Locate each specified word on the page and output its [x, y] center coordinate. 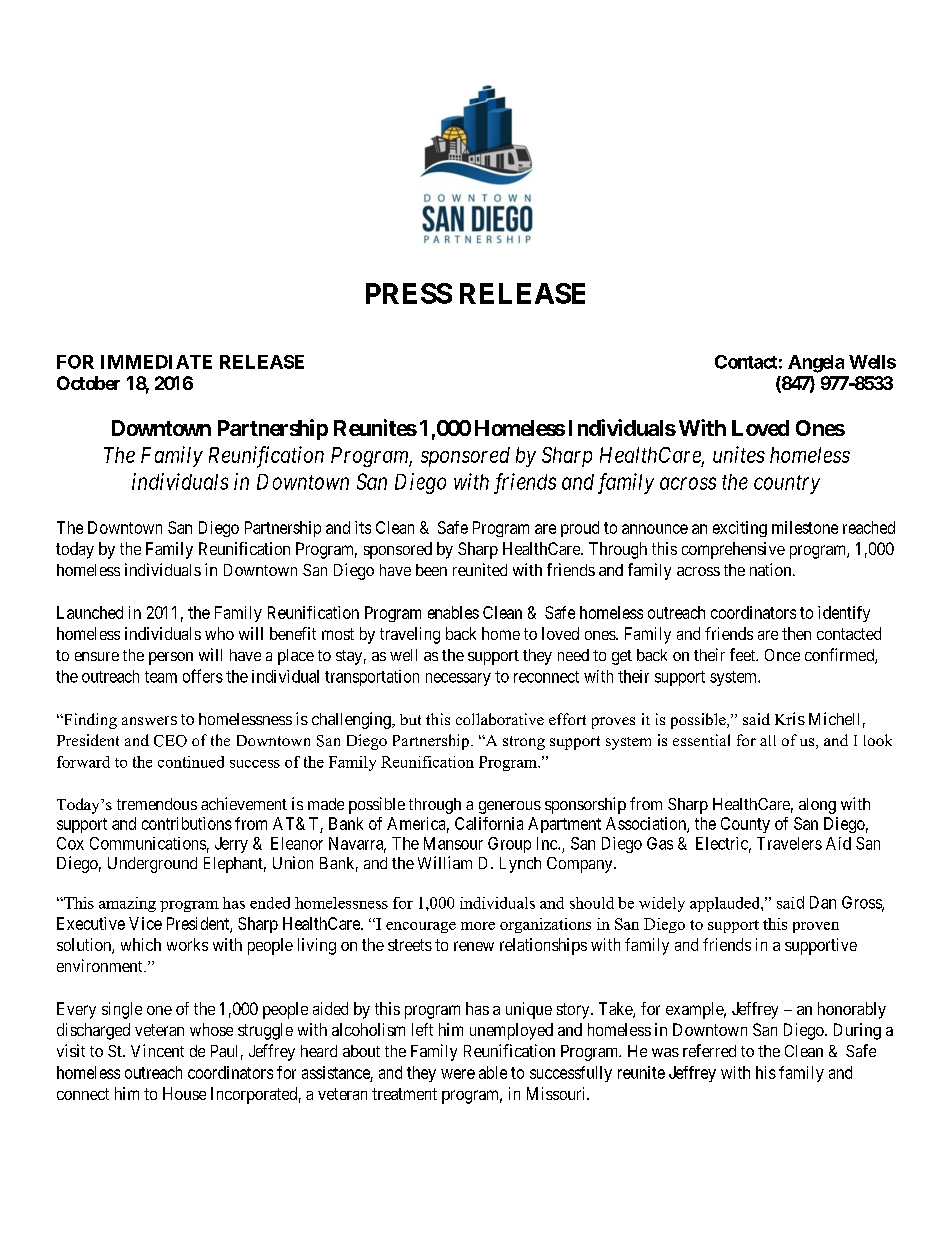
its [363, 527]
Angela [816, 364]
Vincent [157, 1050]
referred [709, 1050]
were [458, 1074]
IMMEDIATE [156, 362]
